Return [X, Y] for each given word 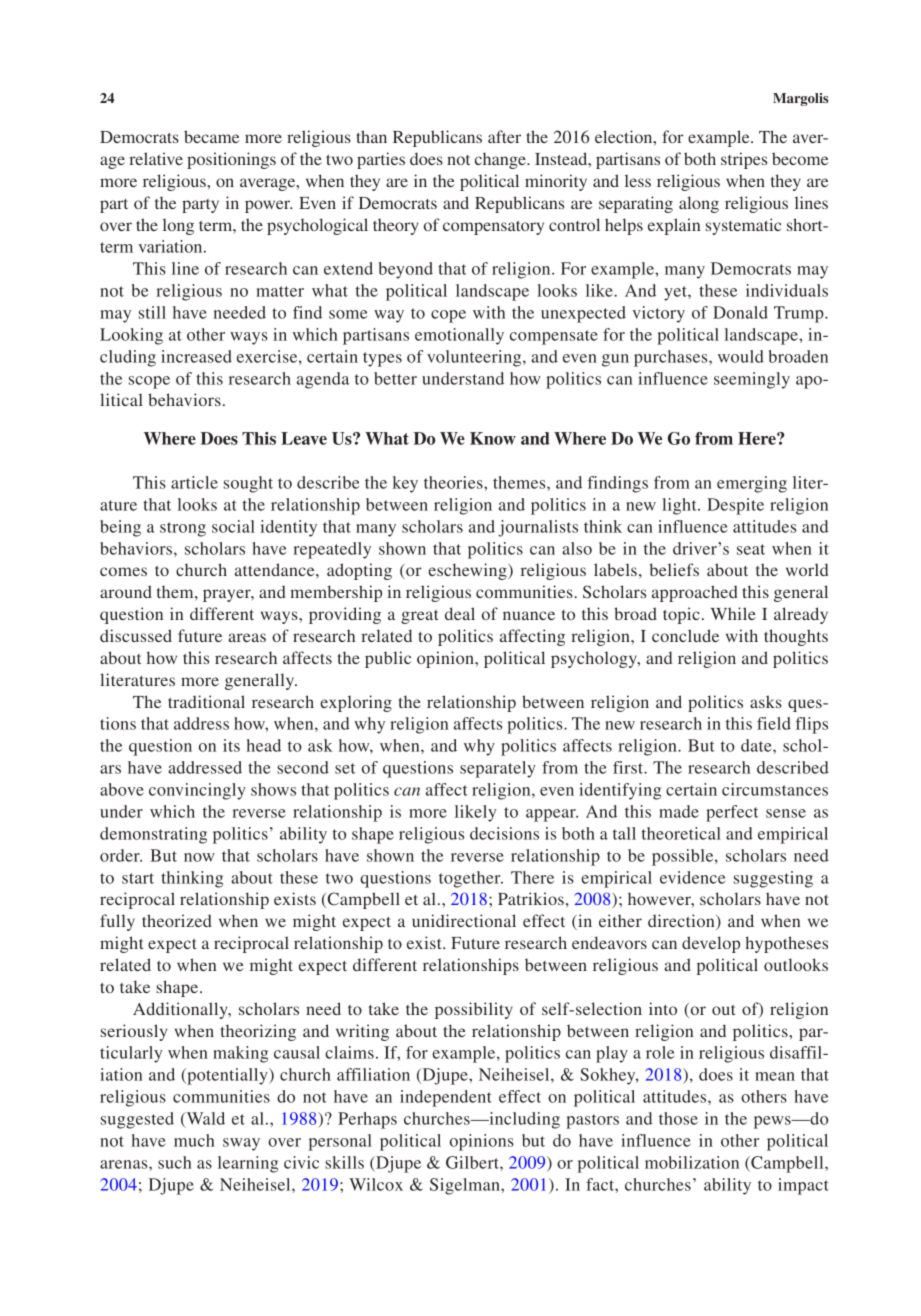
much [194, 1140]
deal [460, 613]
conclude [685, 635]
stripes [744, 160]
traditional [206, 701]
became [211, 136]
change [501, 160]
